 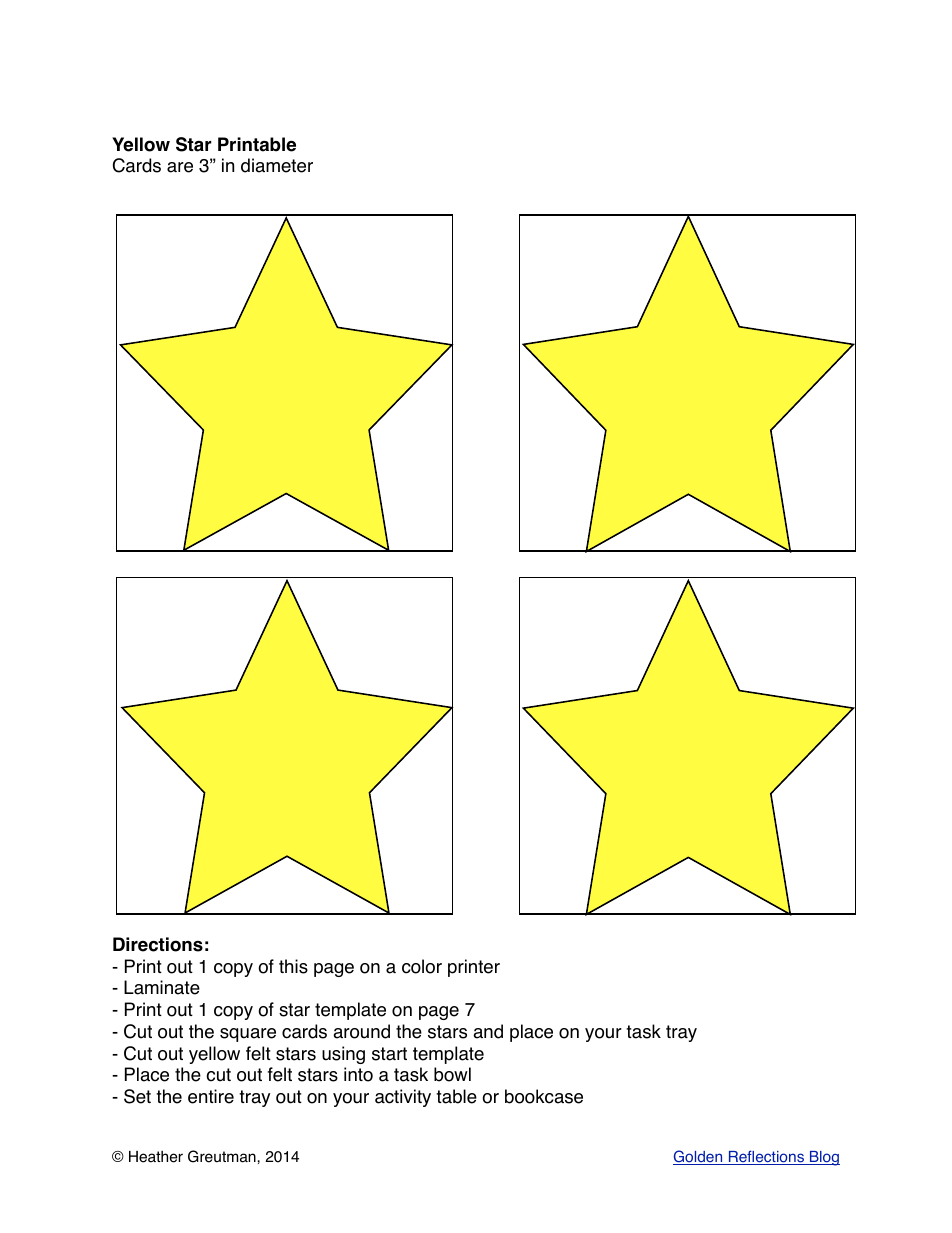 I want to click on bowl, so click(x=452, y=1074).
